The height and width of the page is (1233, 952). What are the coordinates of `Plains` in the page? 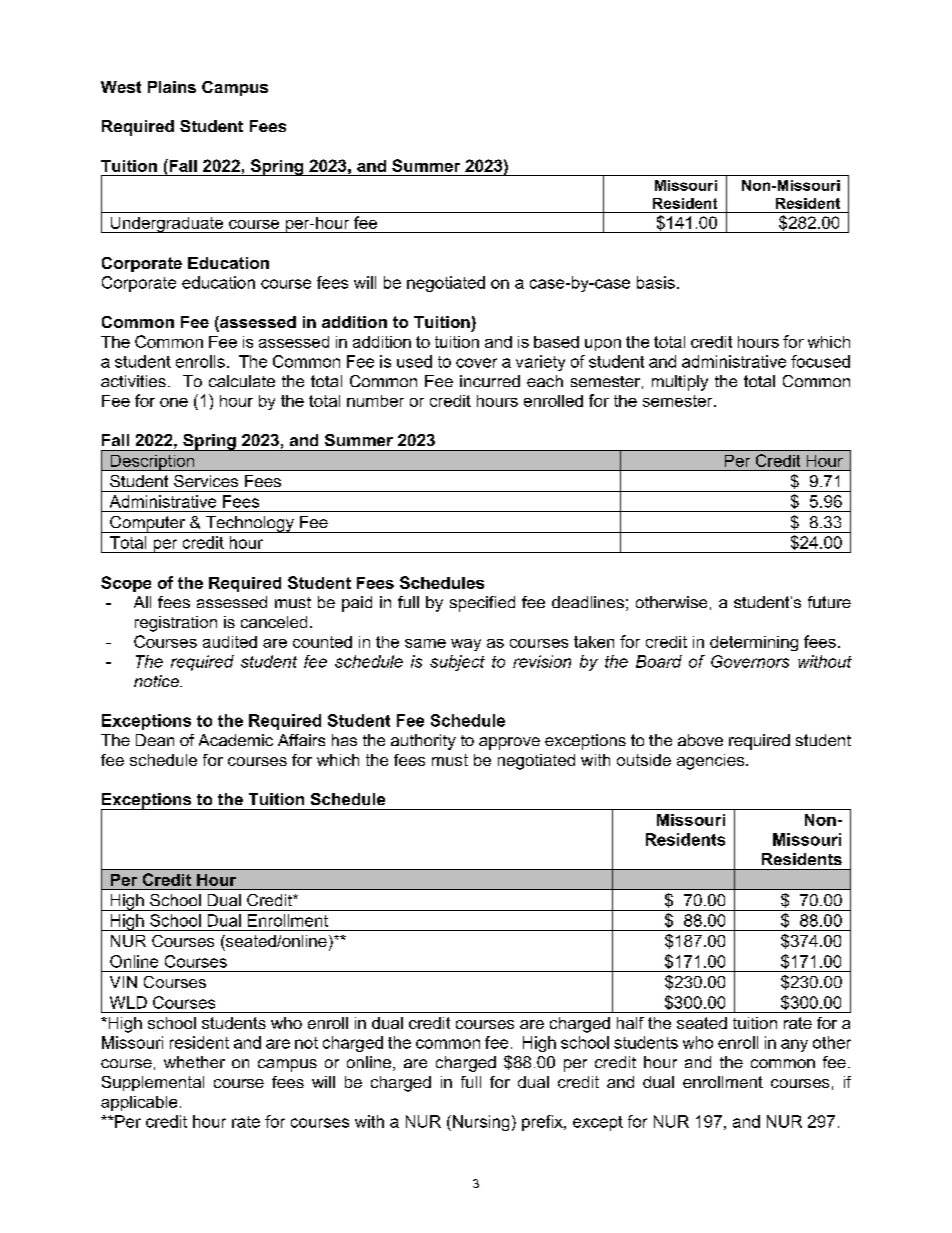 It's located at (172, 87).
